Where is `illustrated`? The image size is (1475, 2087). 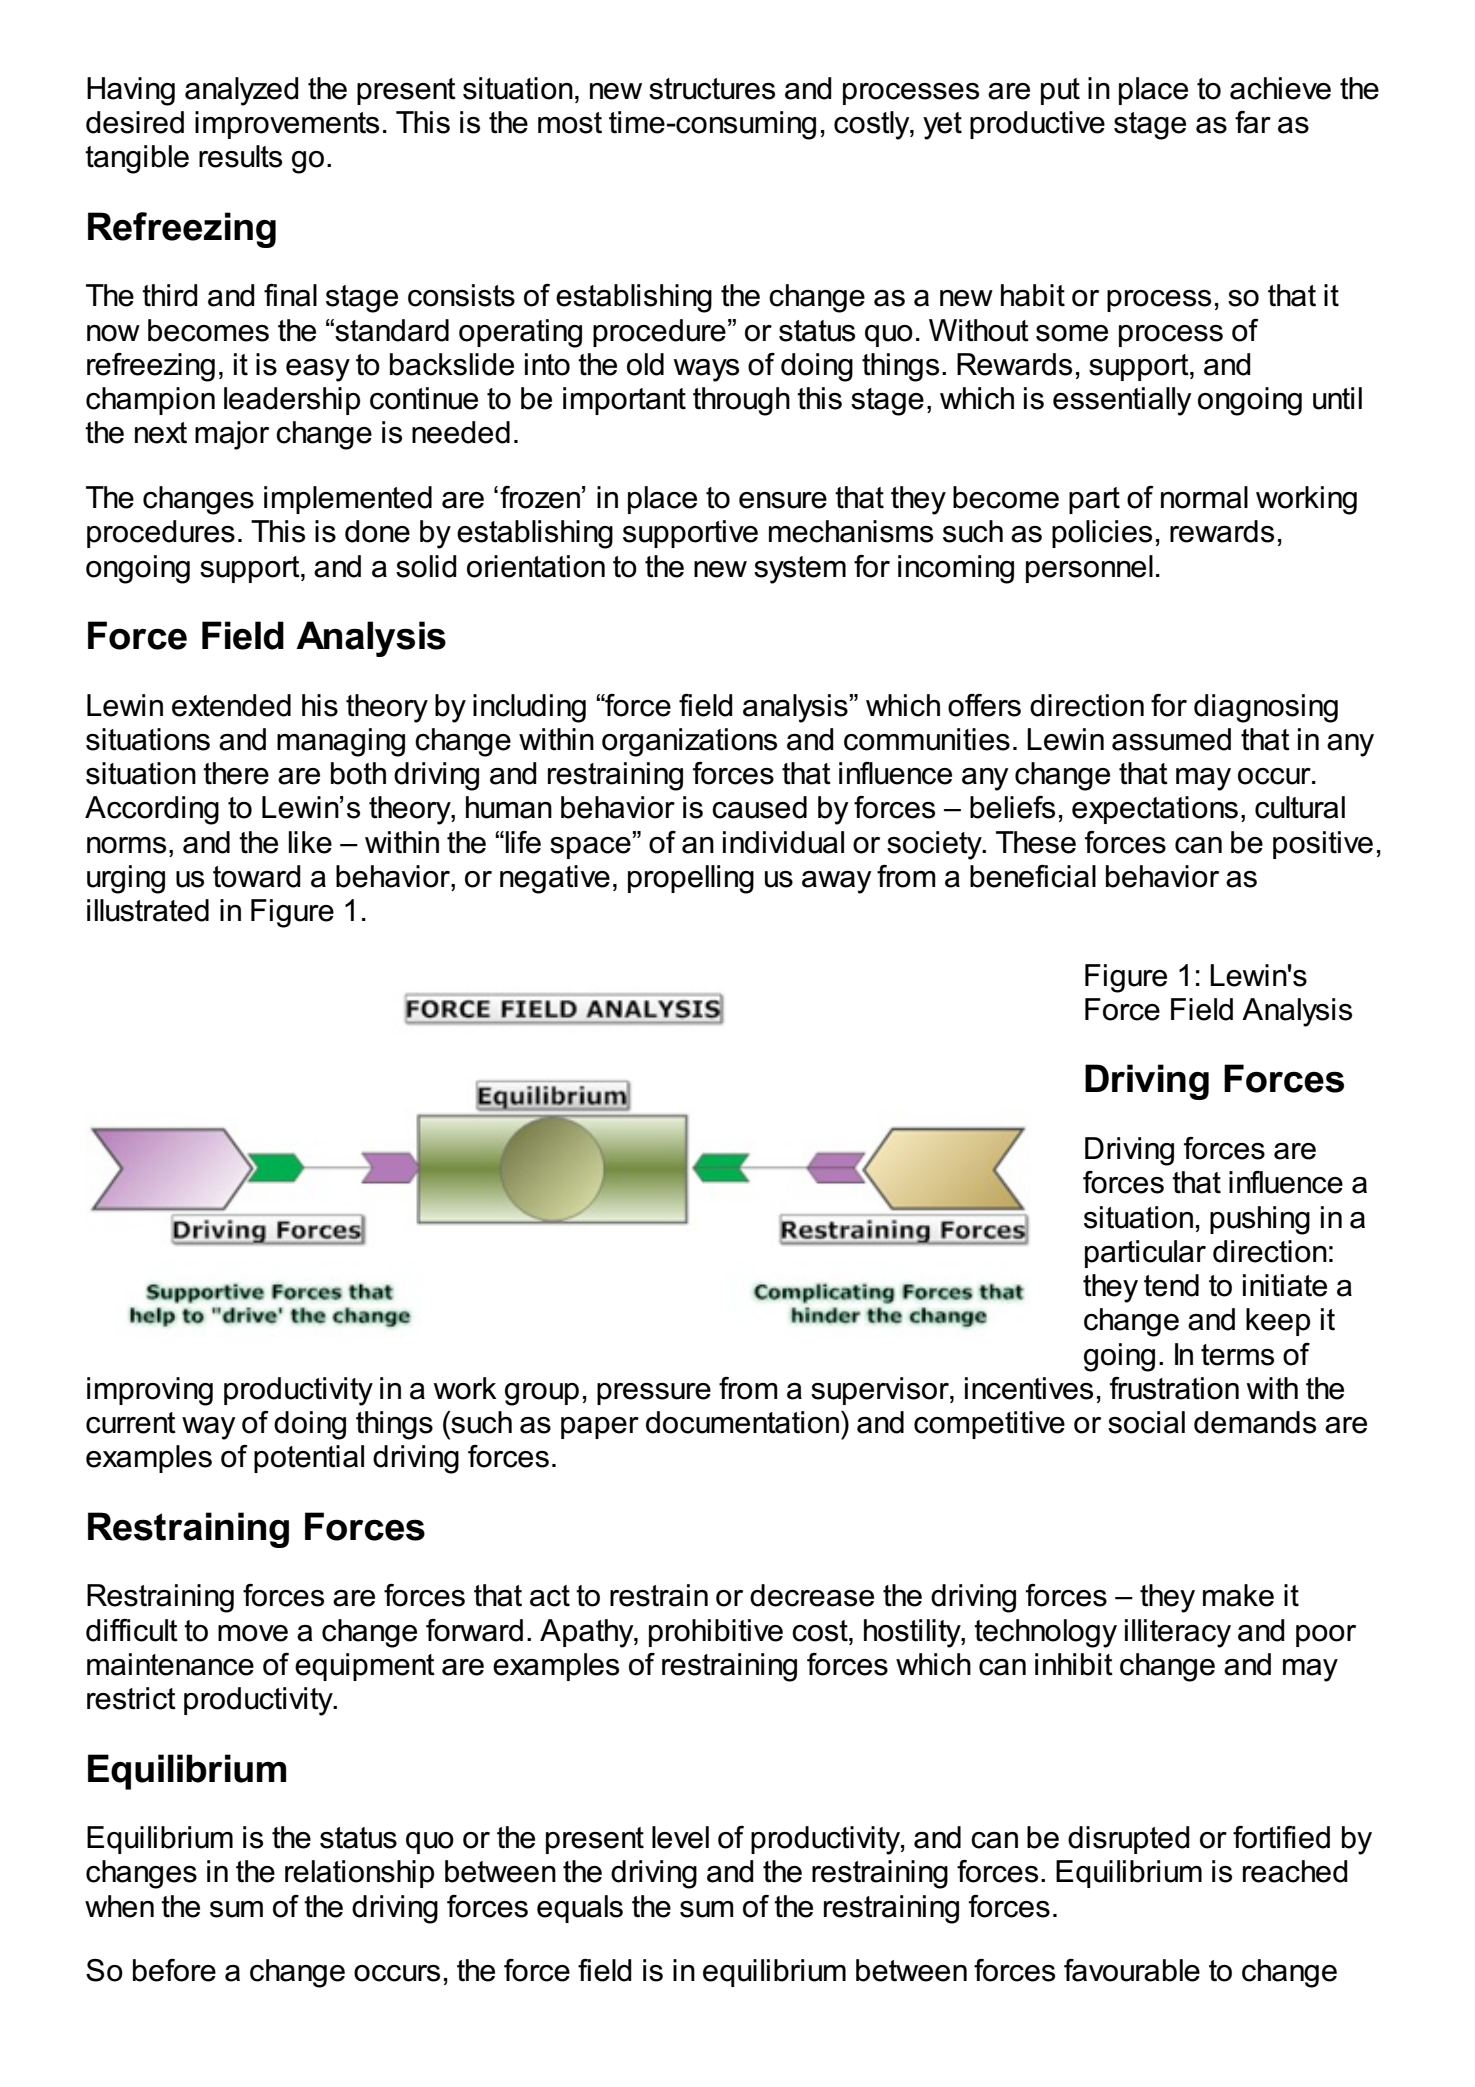 illustrated is located at coordinates (148, 910).
